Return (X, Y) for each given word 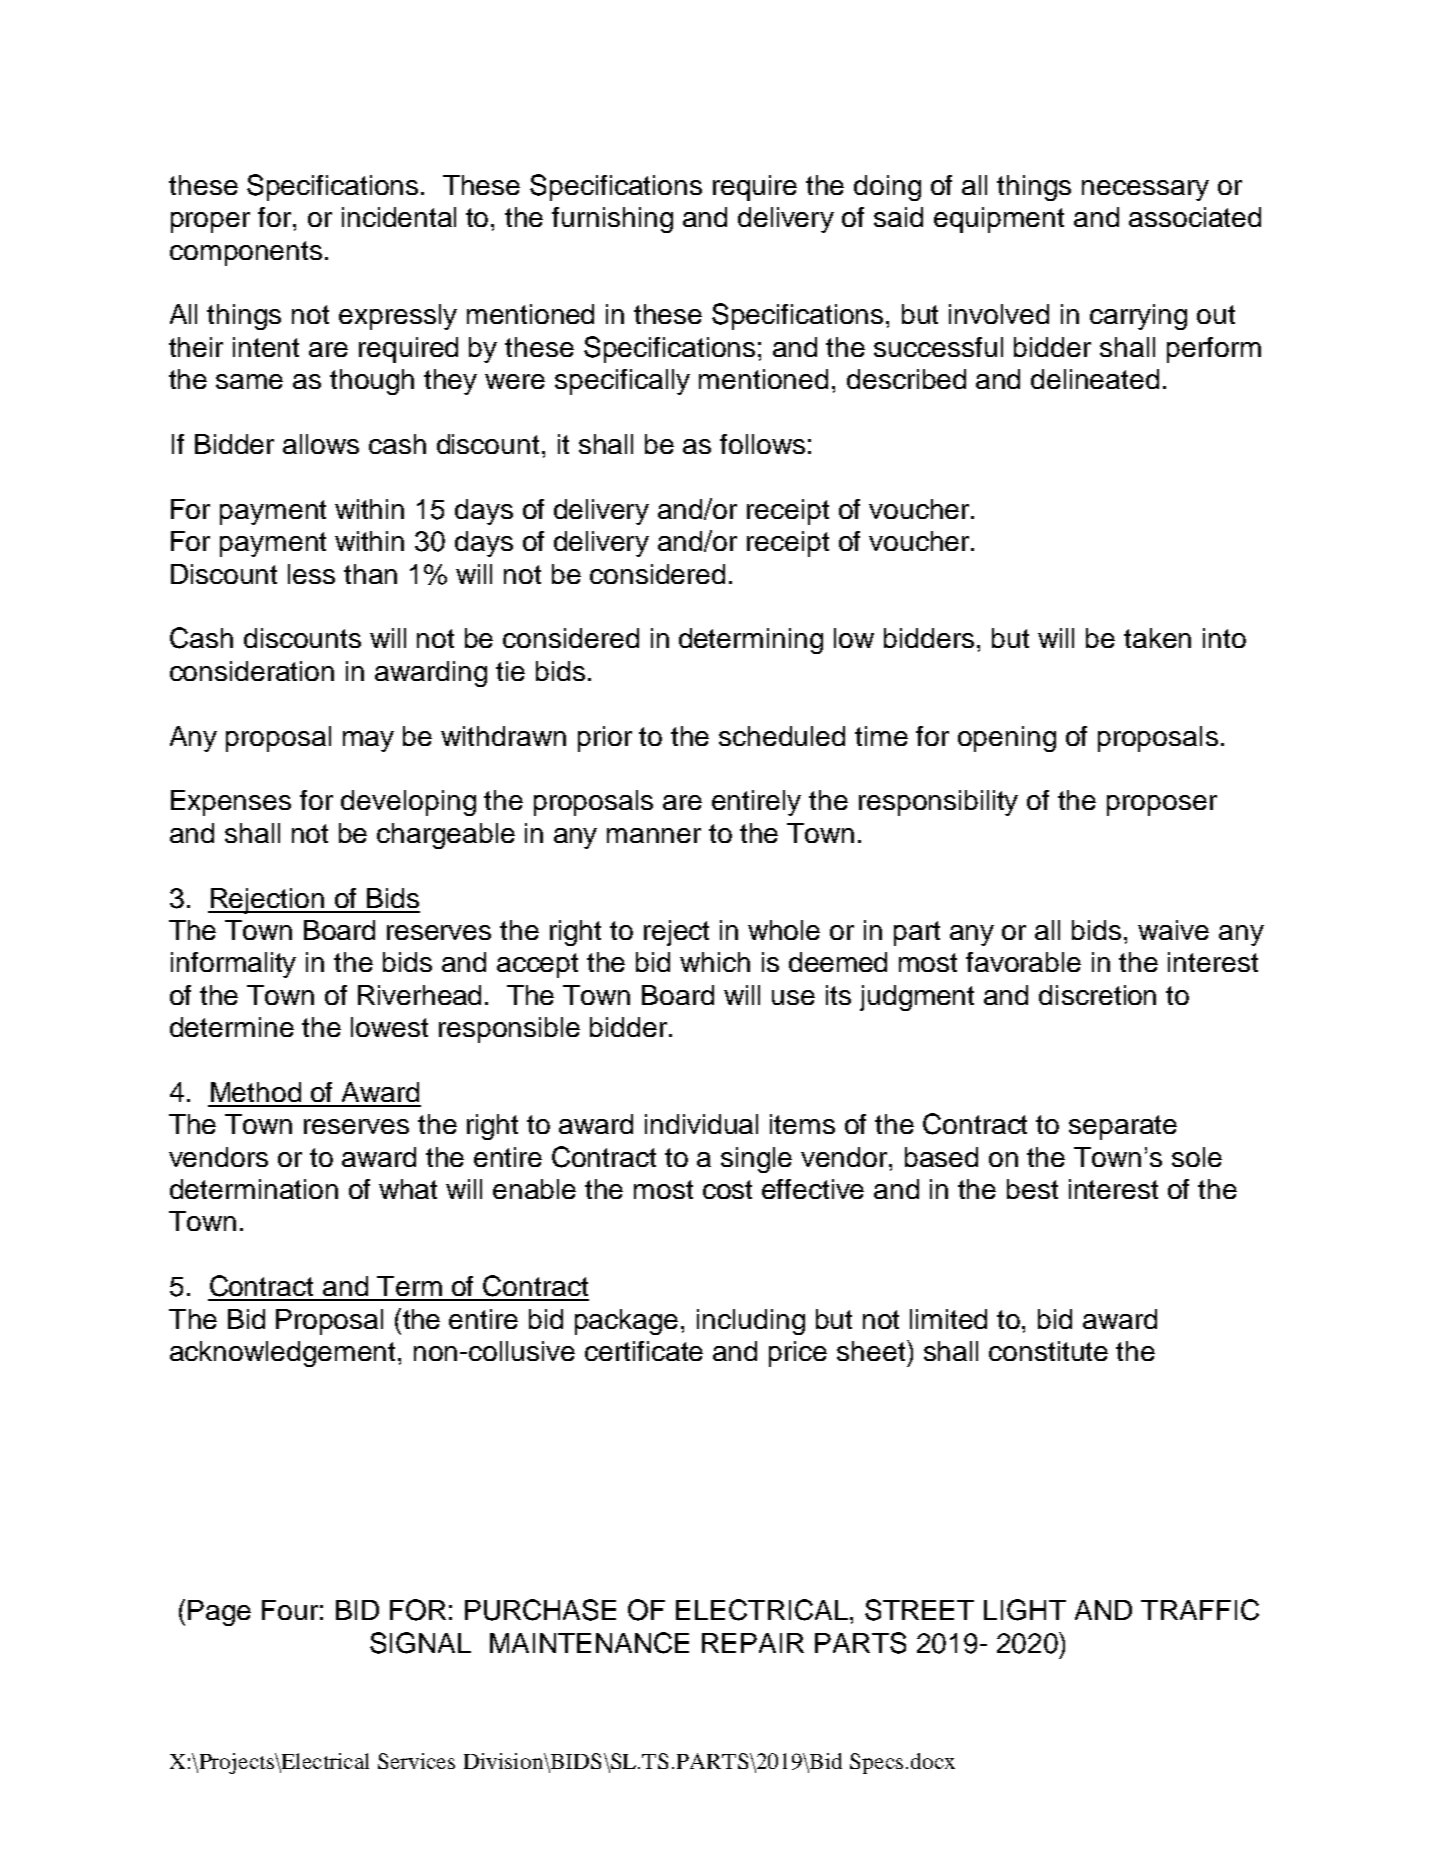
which (715, 962)
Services (416, 1761)
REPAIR (753, 1643)
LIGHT (1025, 1610)
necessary (1145, 190)
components (246, 253)
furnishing (612, 220)
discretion (1097, 995)
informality (233, 965)
